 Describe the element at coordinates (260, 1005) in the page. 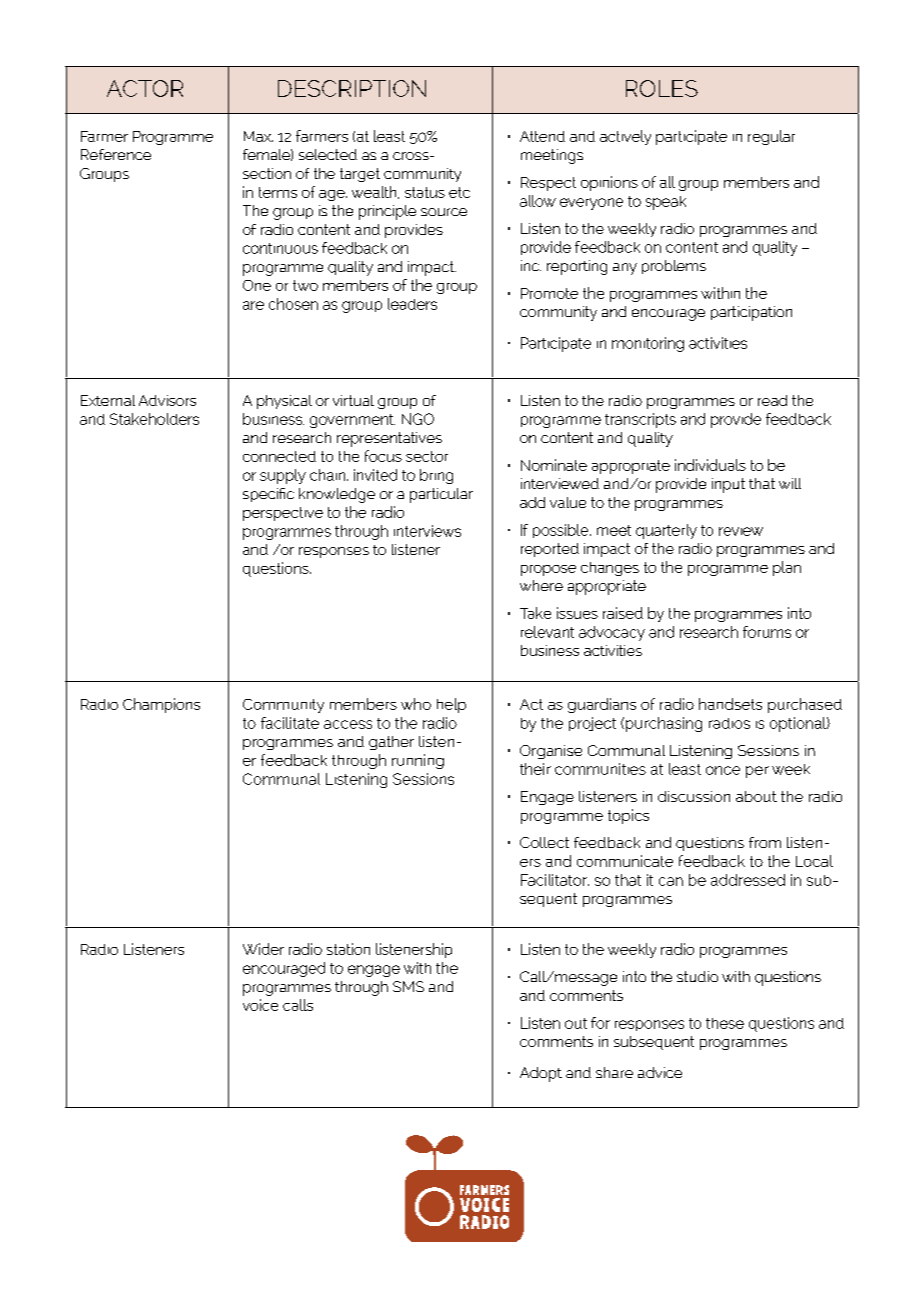

I see `voice` at that location.
